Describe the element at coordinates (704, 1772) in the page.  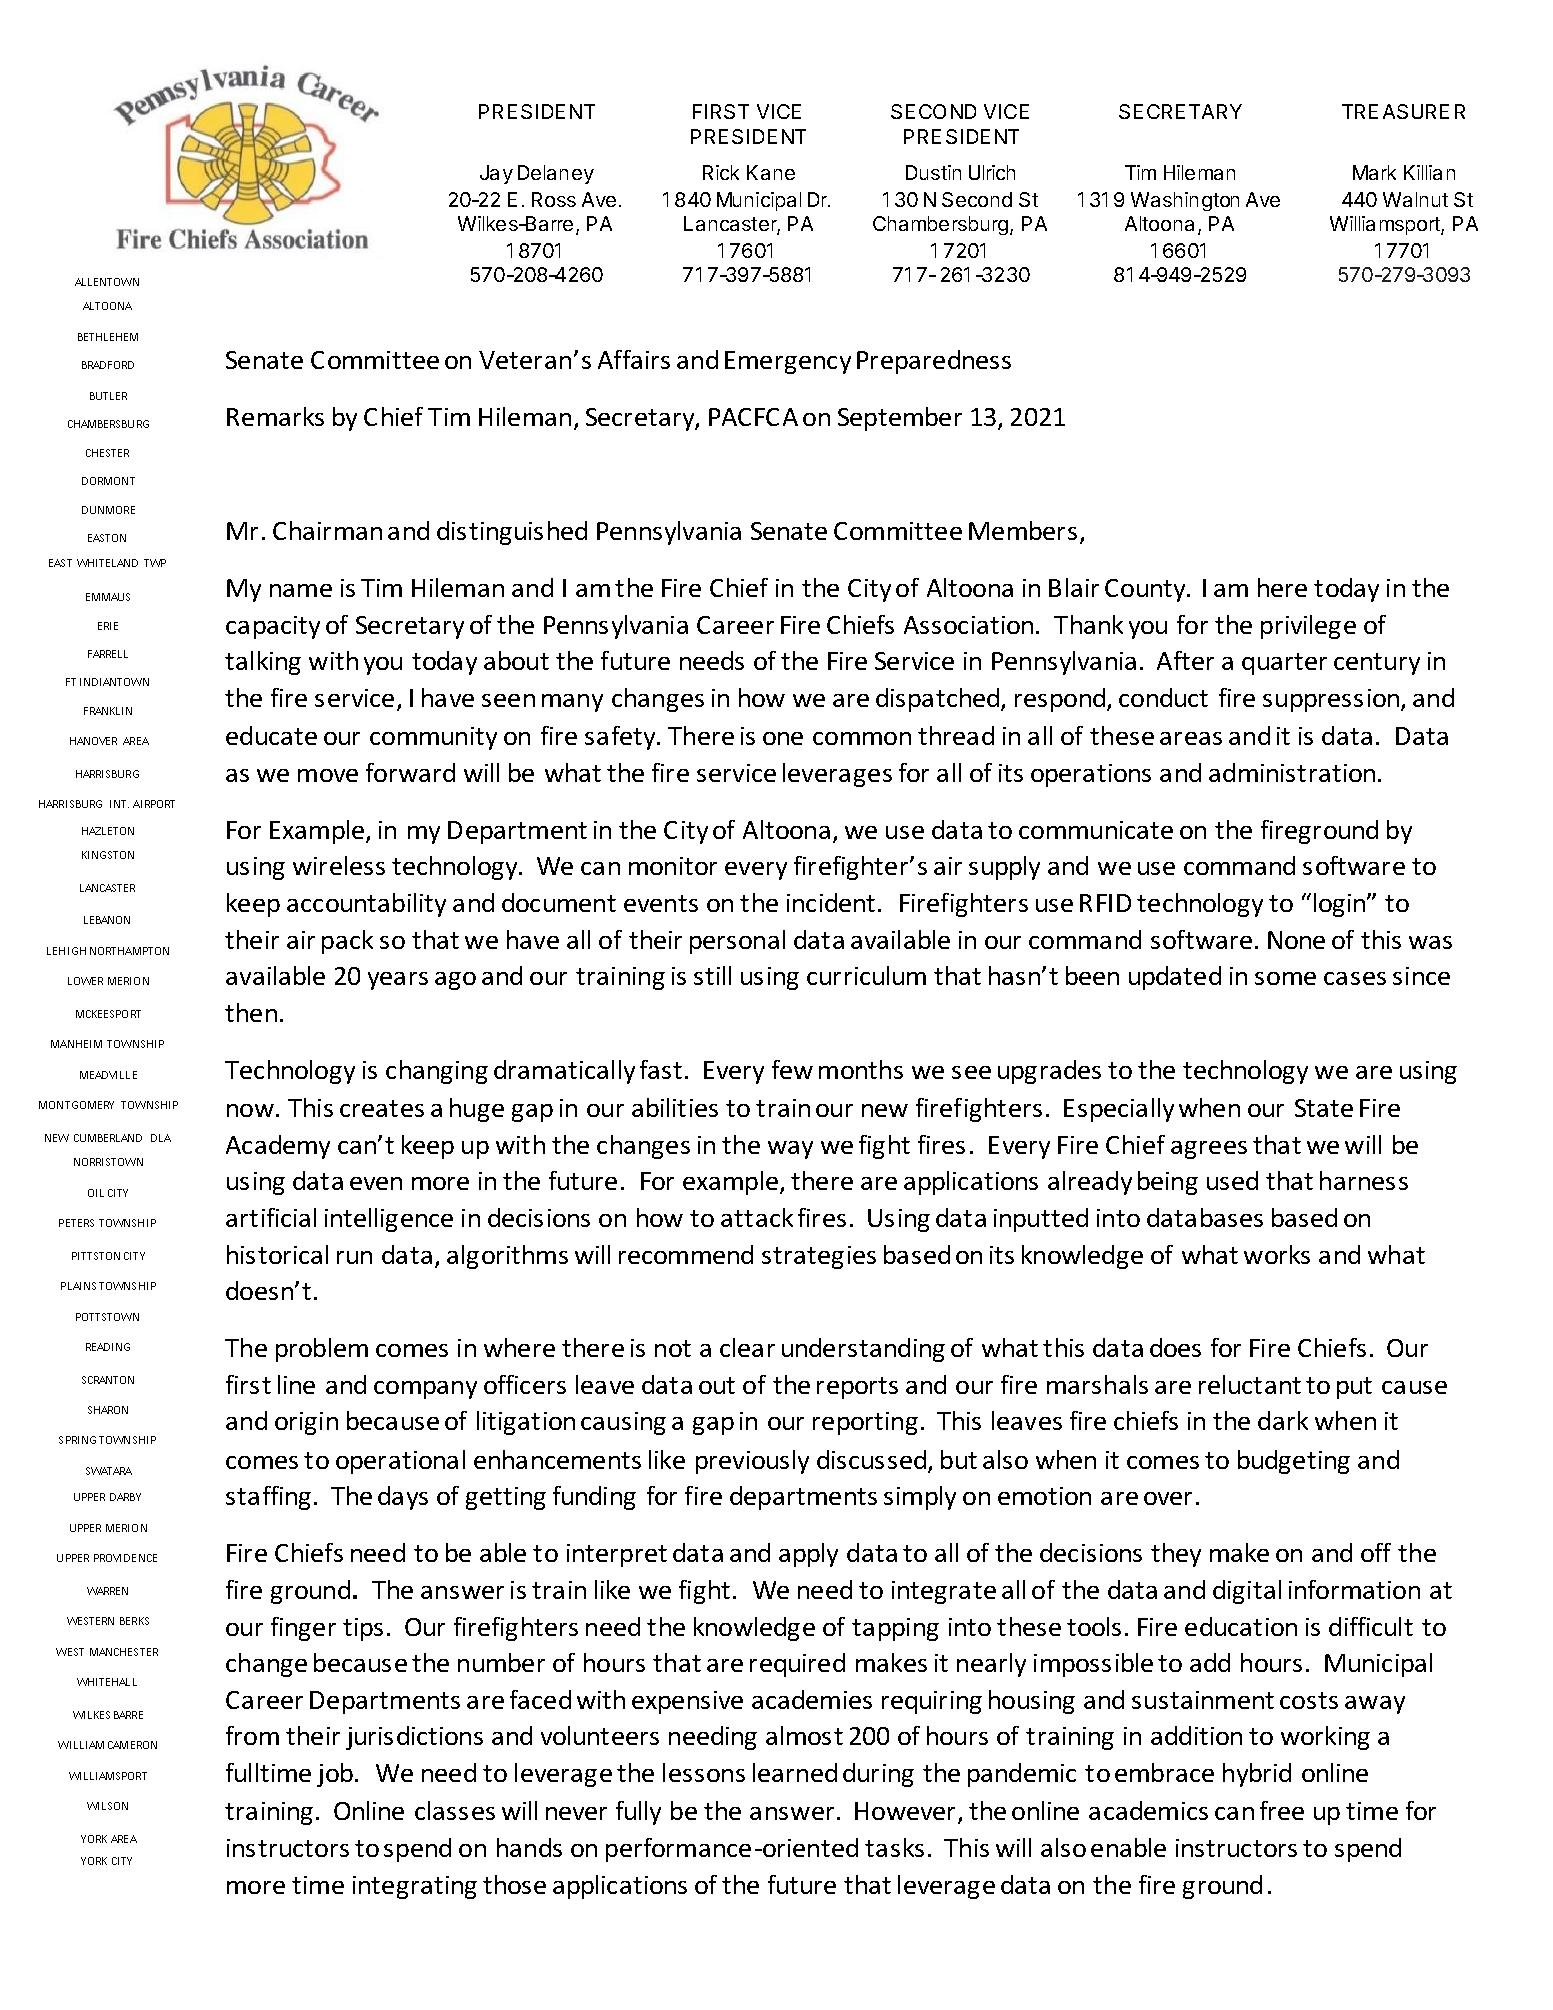
I see `lessons` at that location.
